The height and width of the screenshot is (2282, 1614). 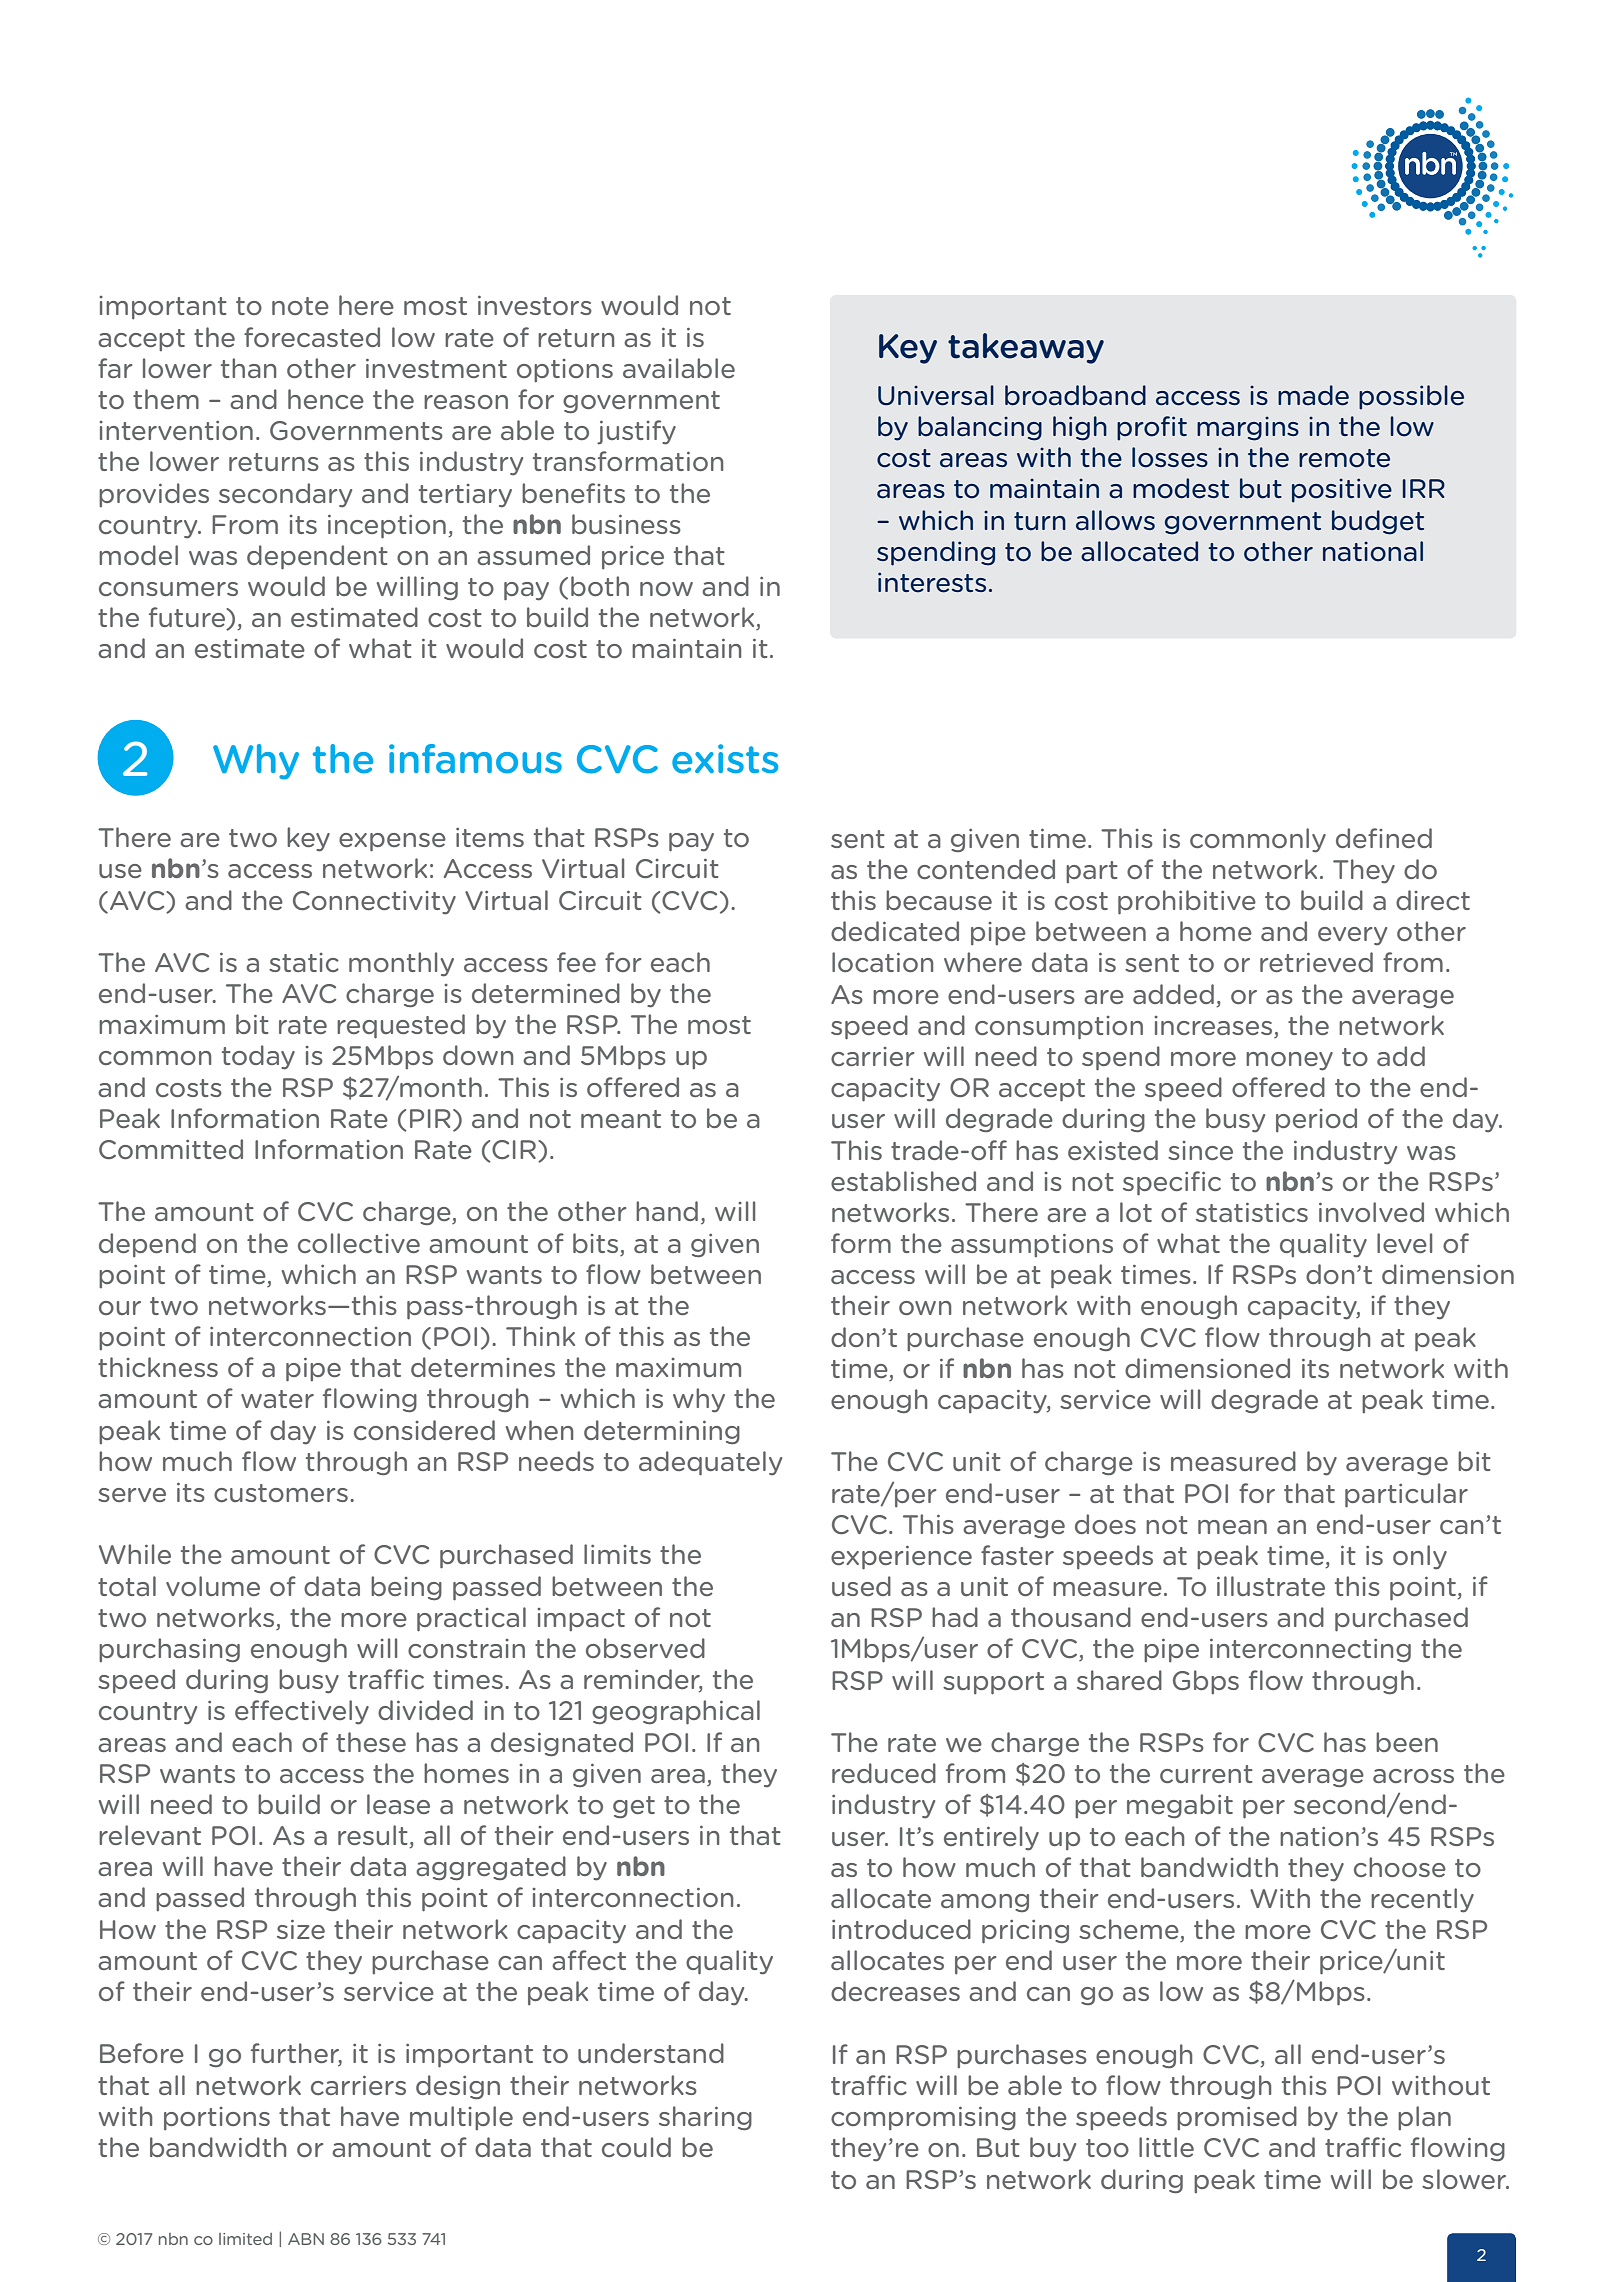 I want to click on static, so click(x=304, y=962).
